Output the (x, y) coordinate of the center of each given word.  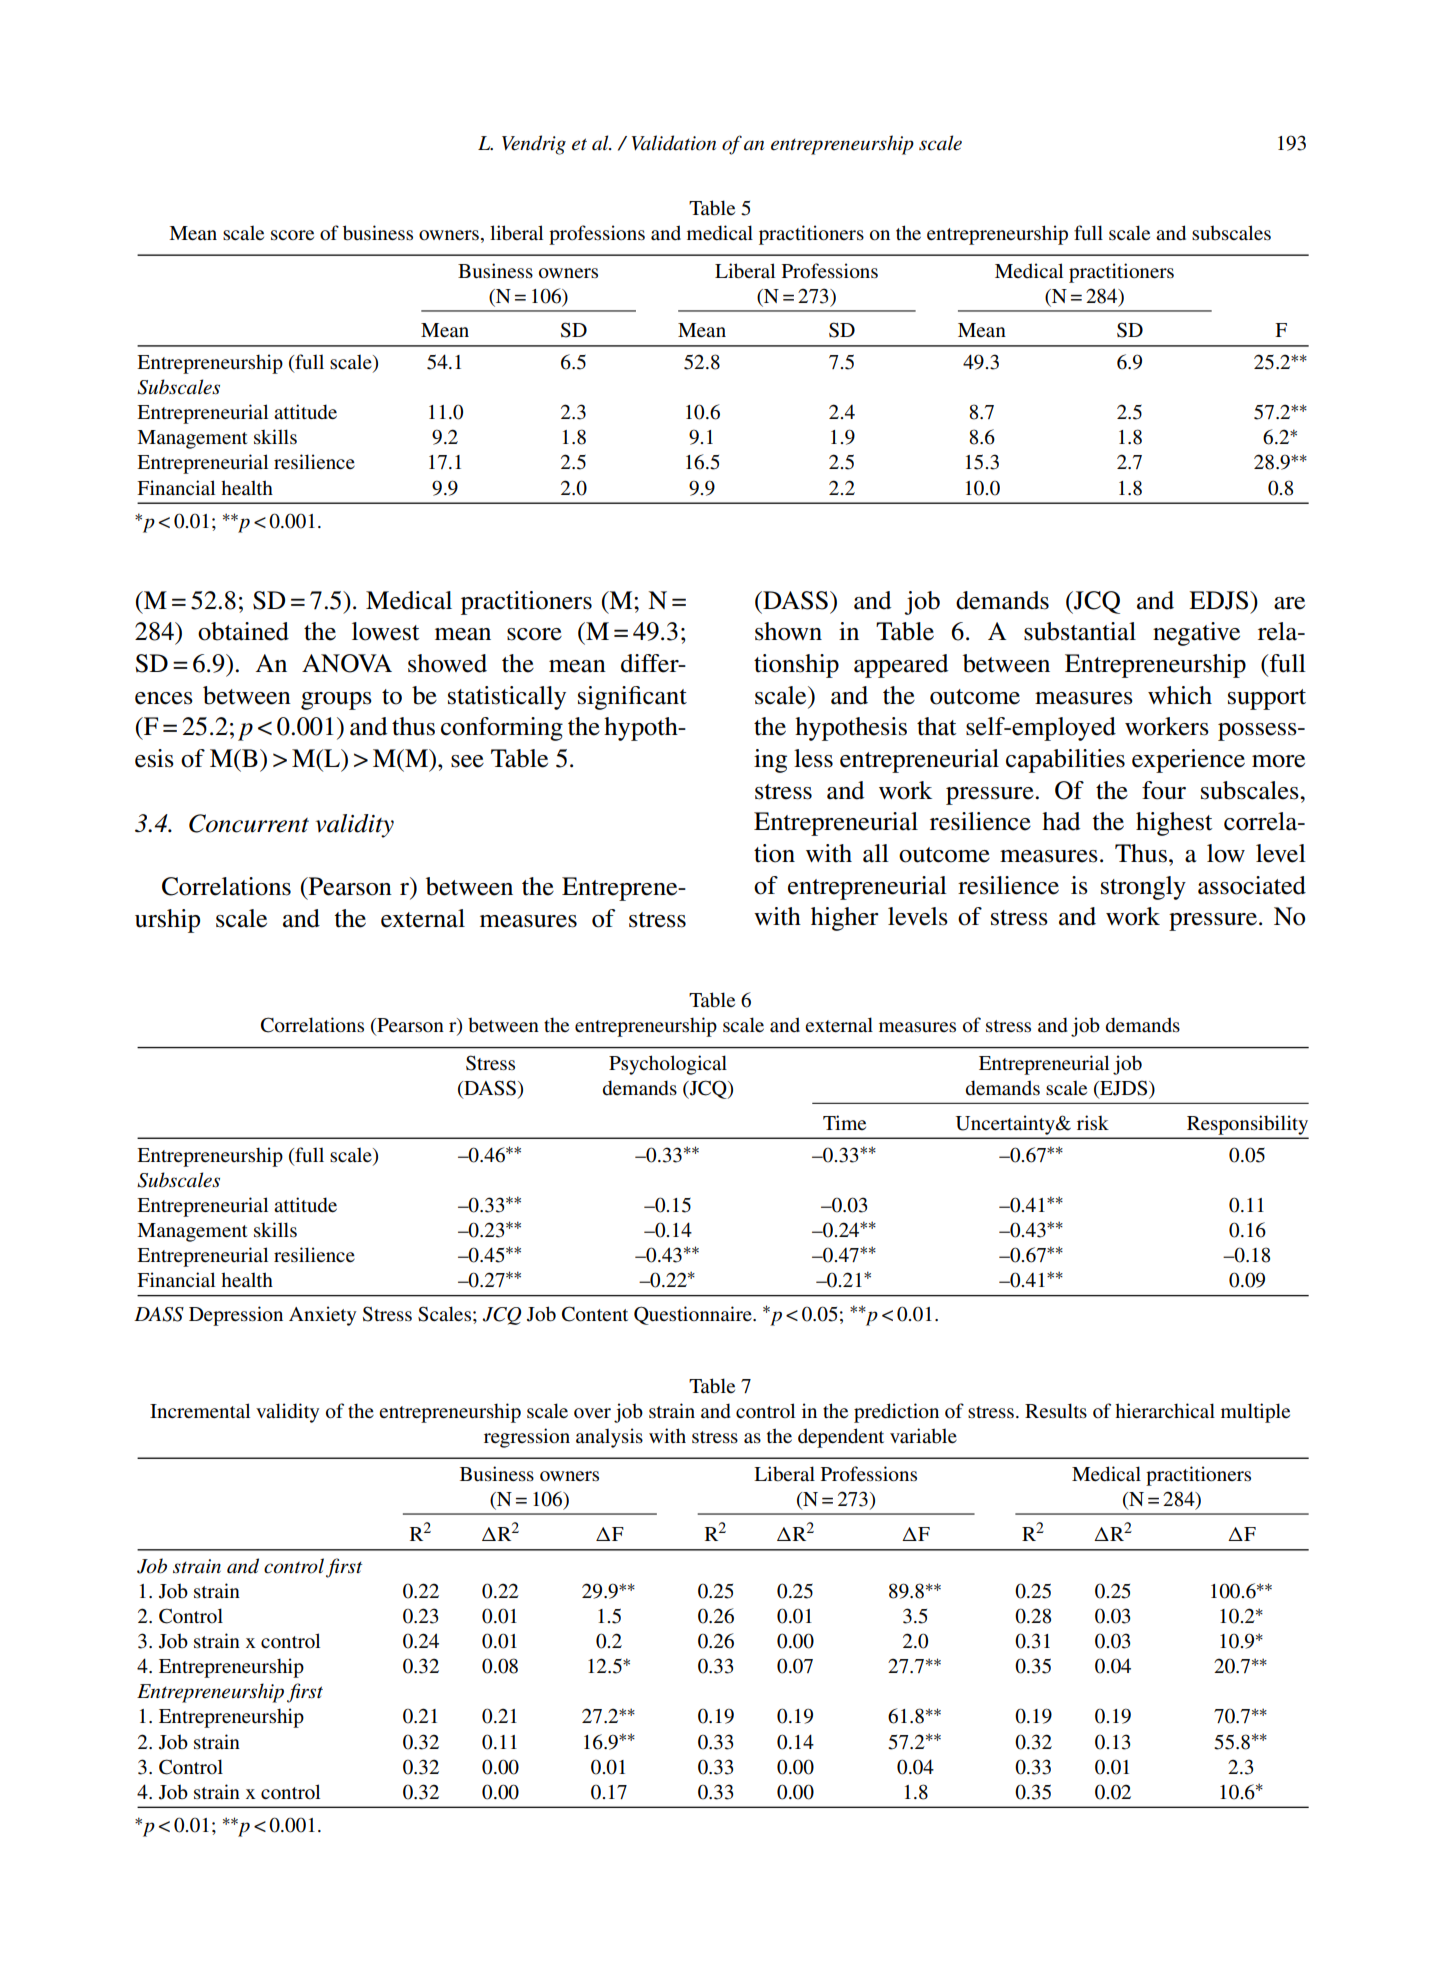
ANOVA (347, 663)
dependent (841, 1438)
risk (1093, 1122)
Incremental (200, 1411)
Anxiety (322, 1316)
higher (845, 919)
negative (1196, 634)
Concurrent (249, 823)
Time (844, 1122)
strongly (1143, 888)
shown (788, 631)
